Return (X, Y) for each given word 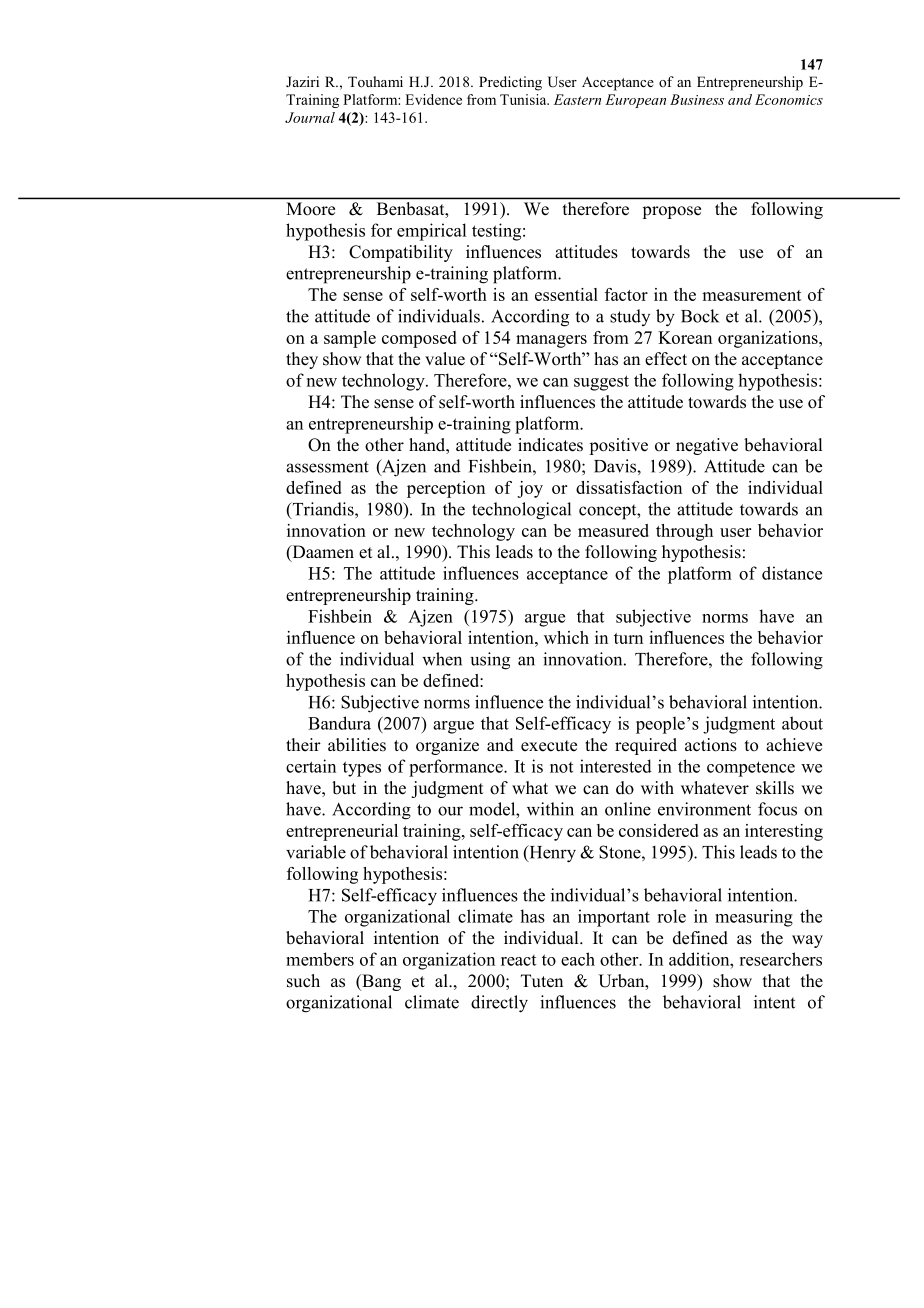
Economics (789, 99)
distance (792, 573)
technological (521, 511)
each (578, 959)
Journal (310, 117)
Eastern (577, 99)
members (320, 959)
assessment (327, 467)
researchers (780, 959)
